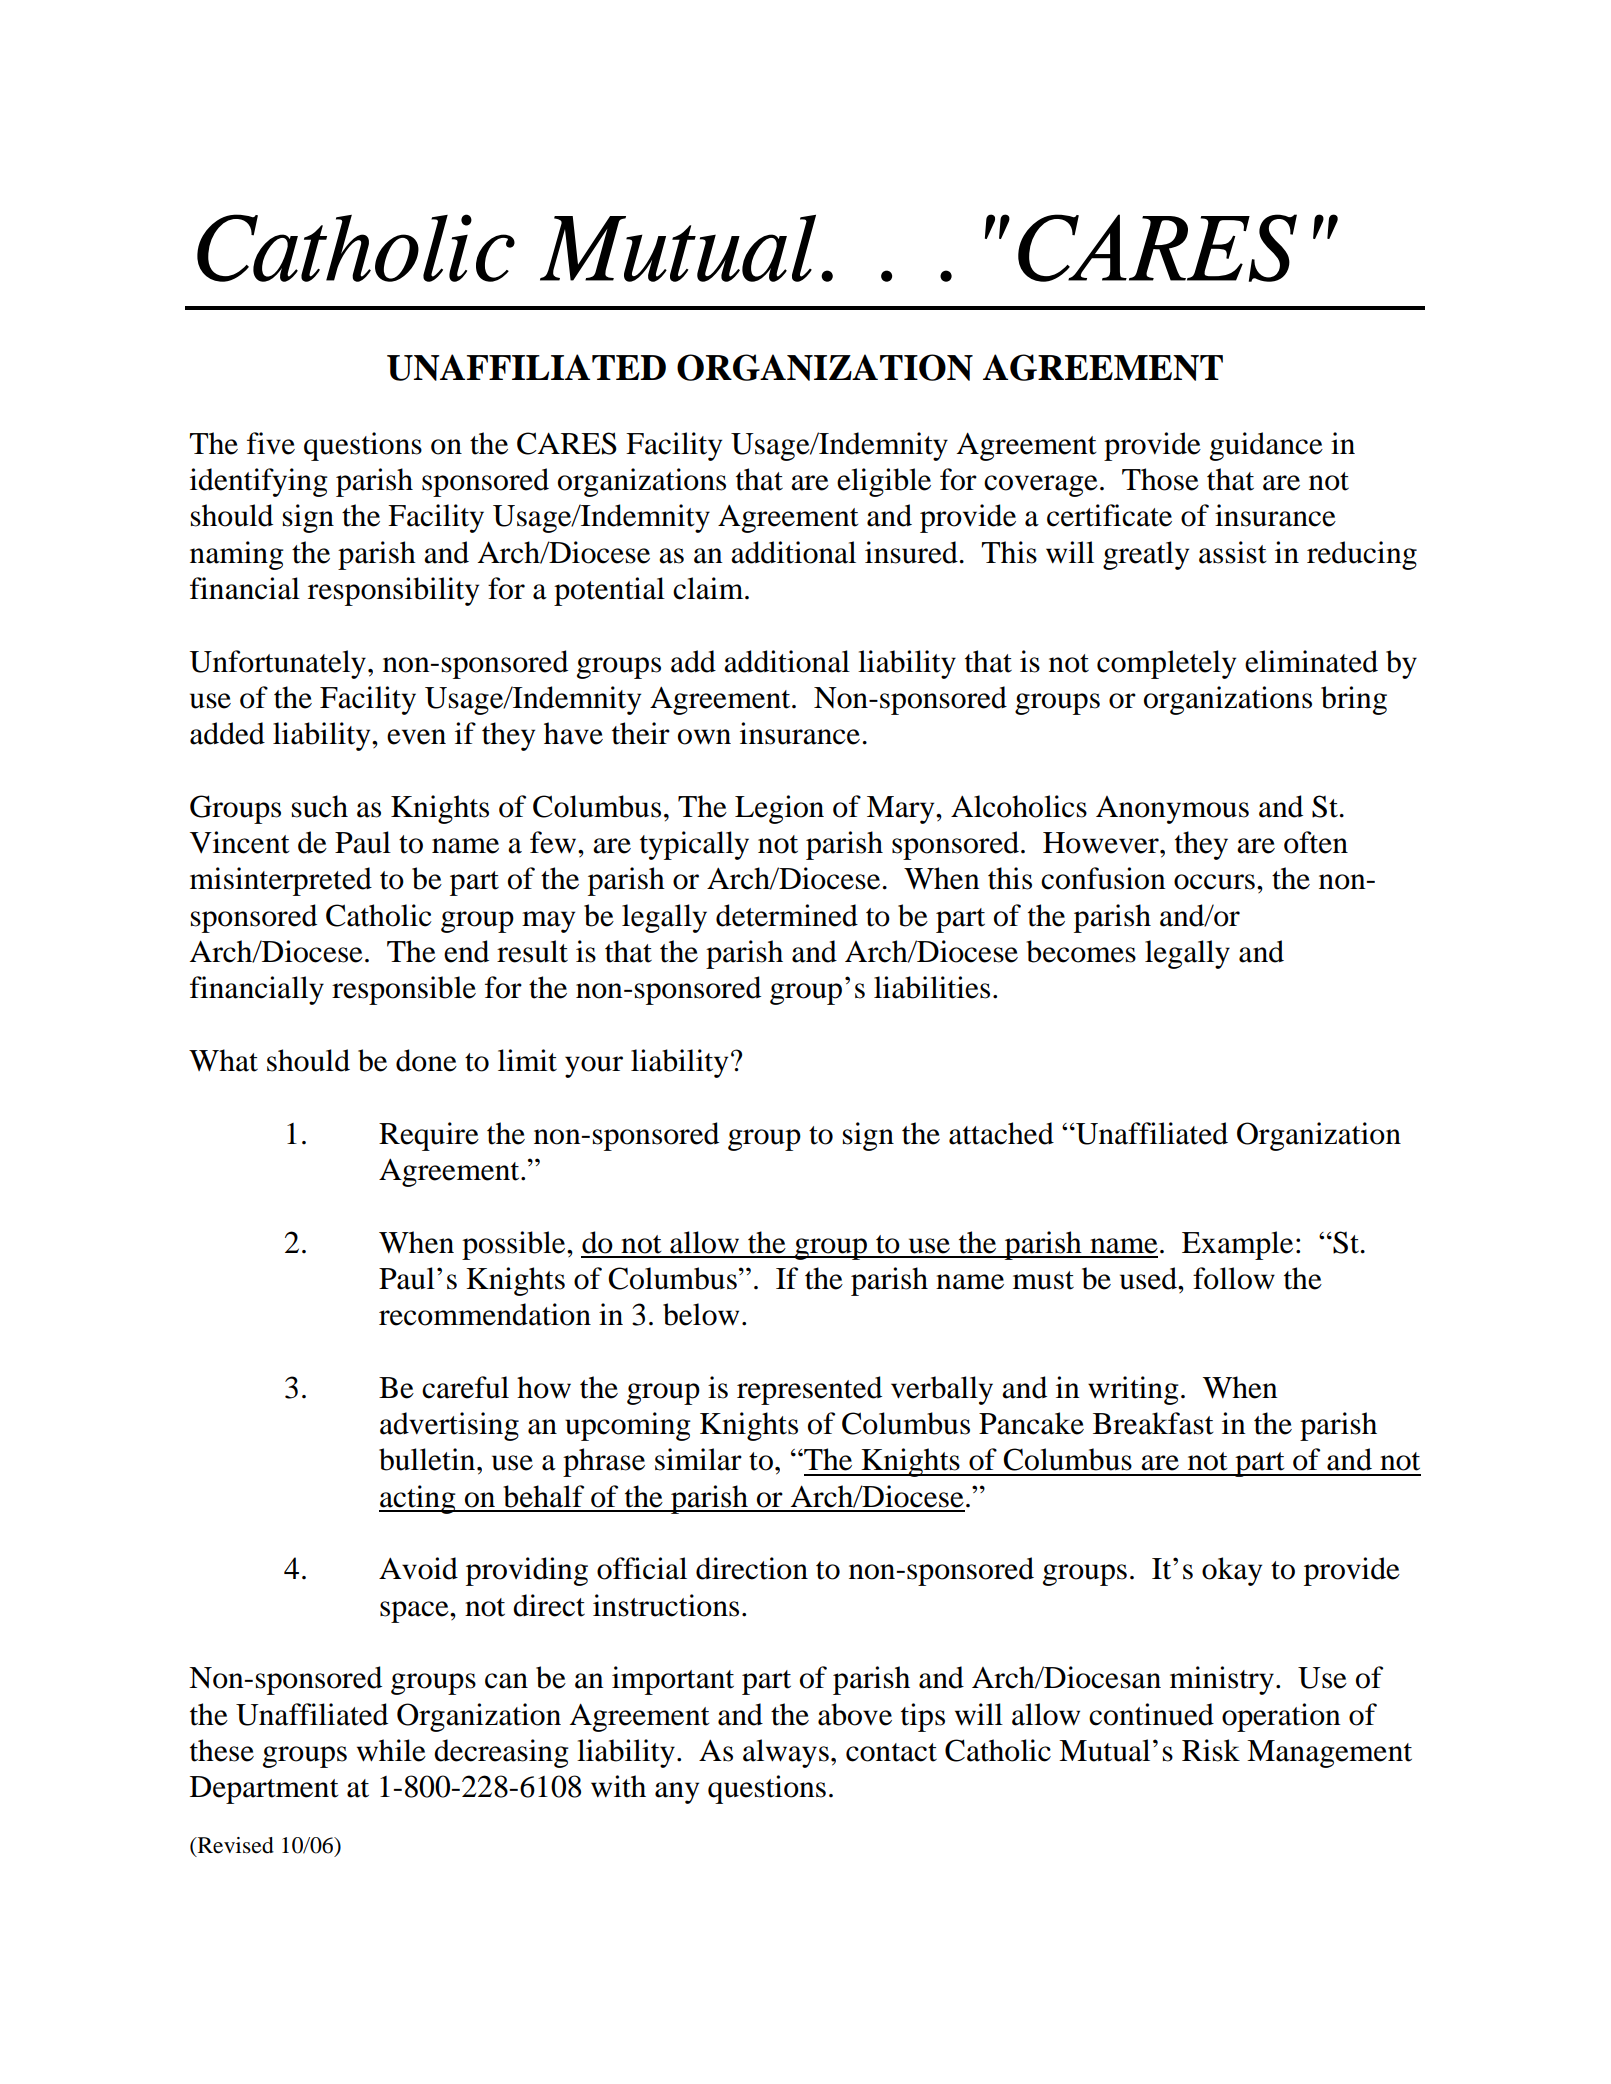 Image resolution: width=1611 pixels, height=2084 pixels. I want to click on below, so click(701, 1314).
